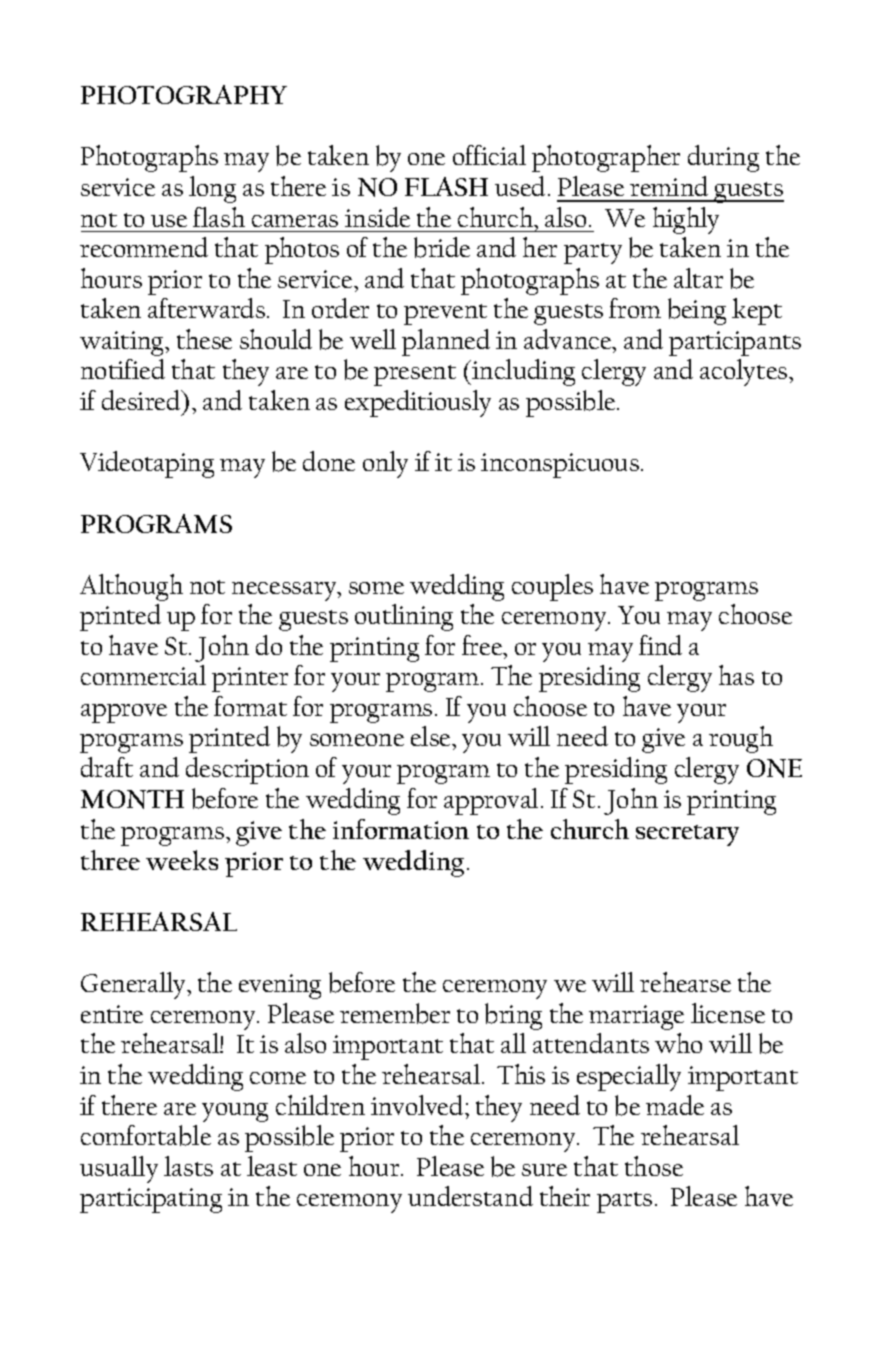 The height and width of the document is (1372, 887). What do you see at coordinates (687, 835) in the document?
I see `secretary` at bounding box center [687, 835].
